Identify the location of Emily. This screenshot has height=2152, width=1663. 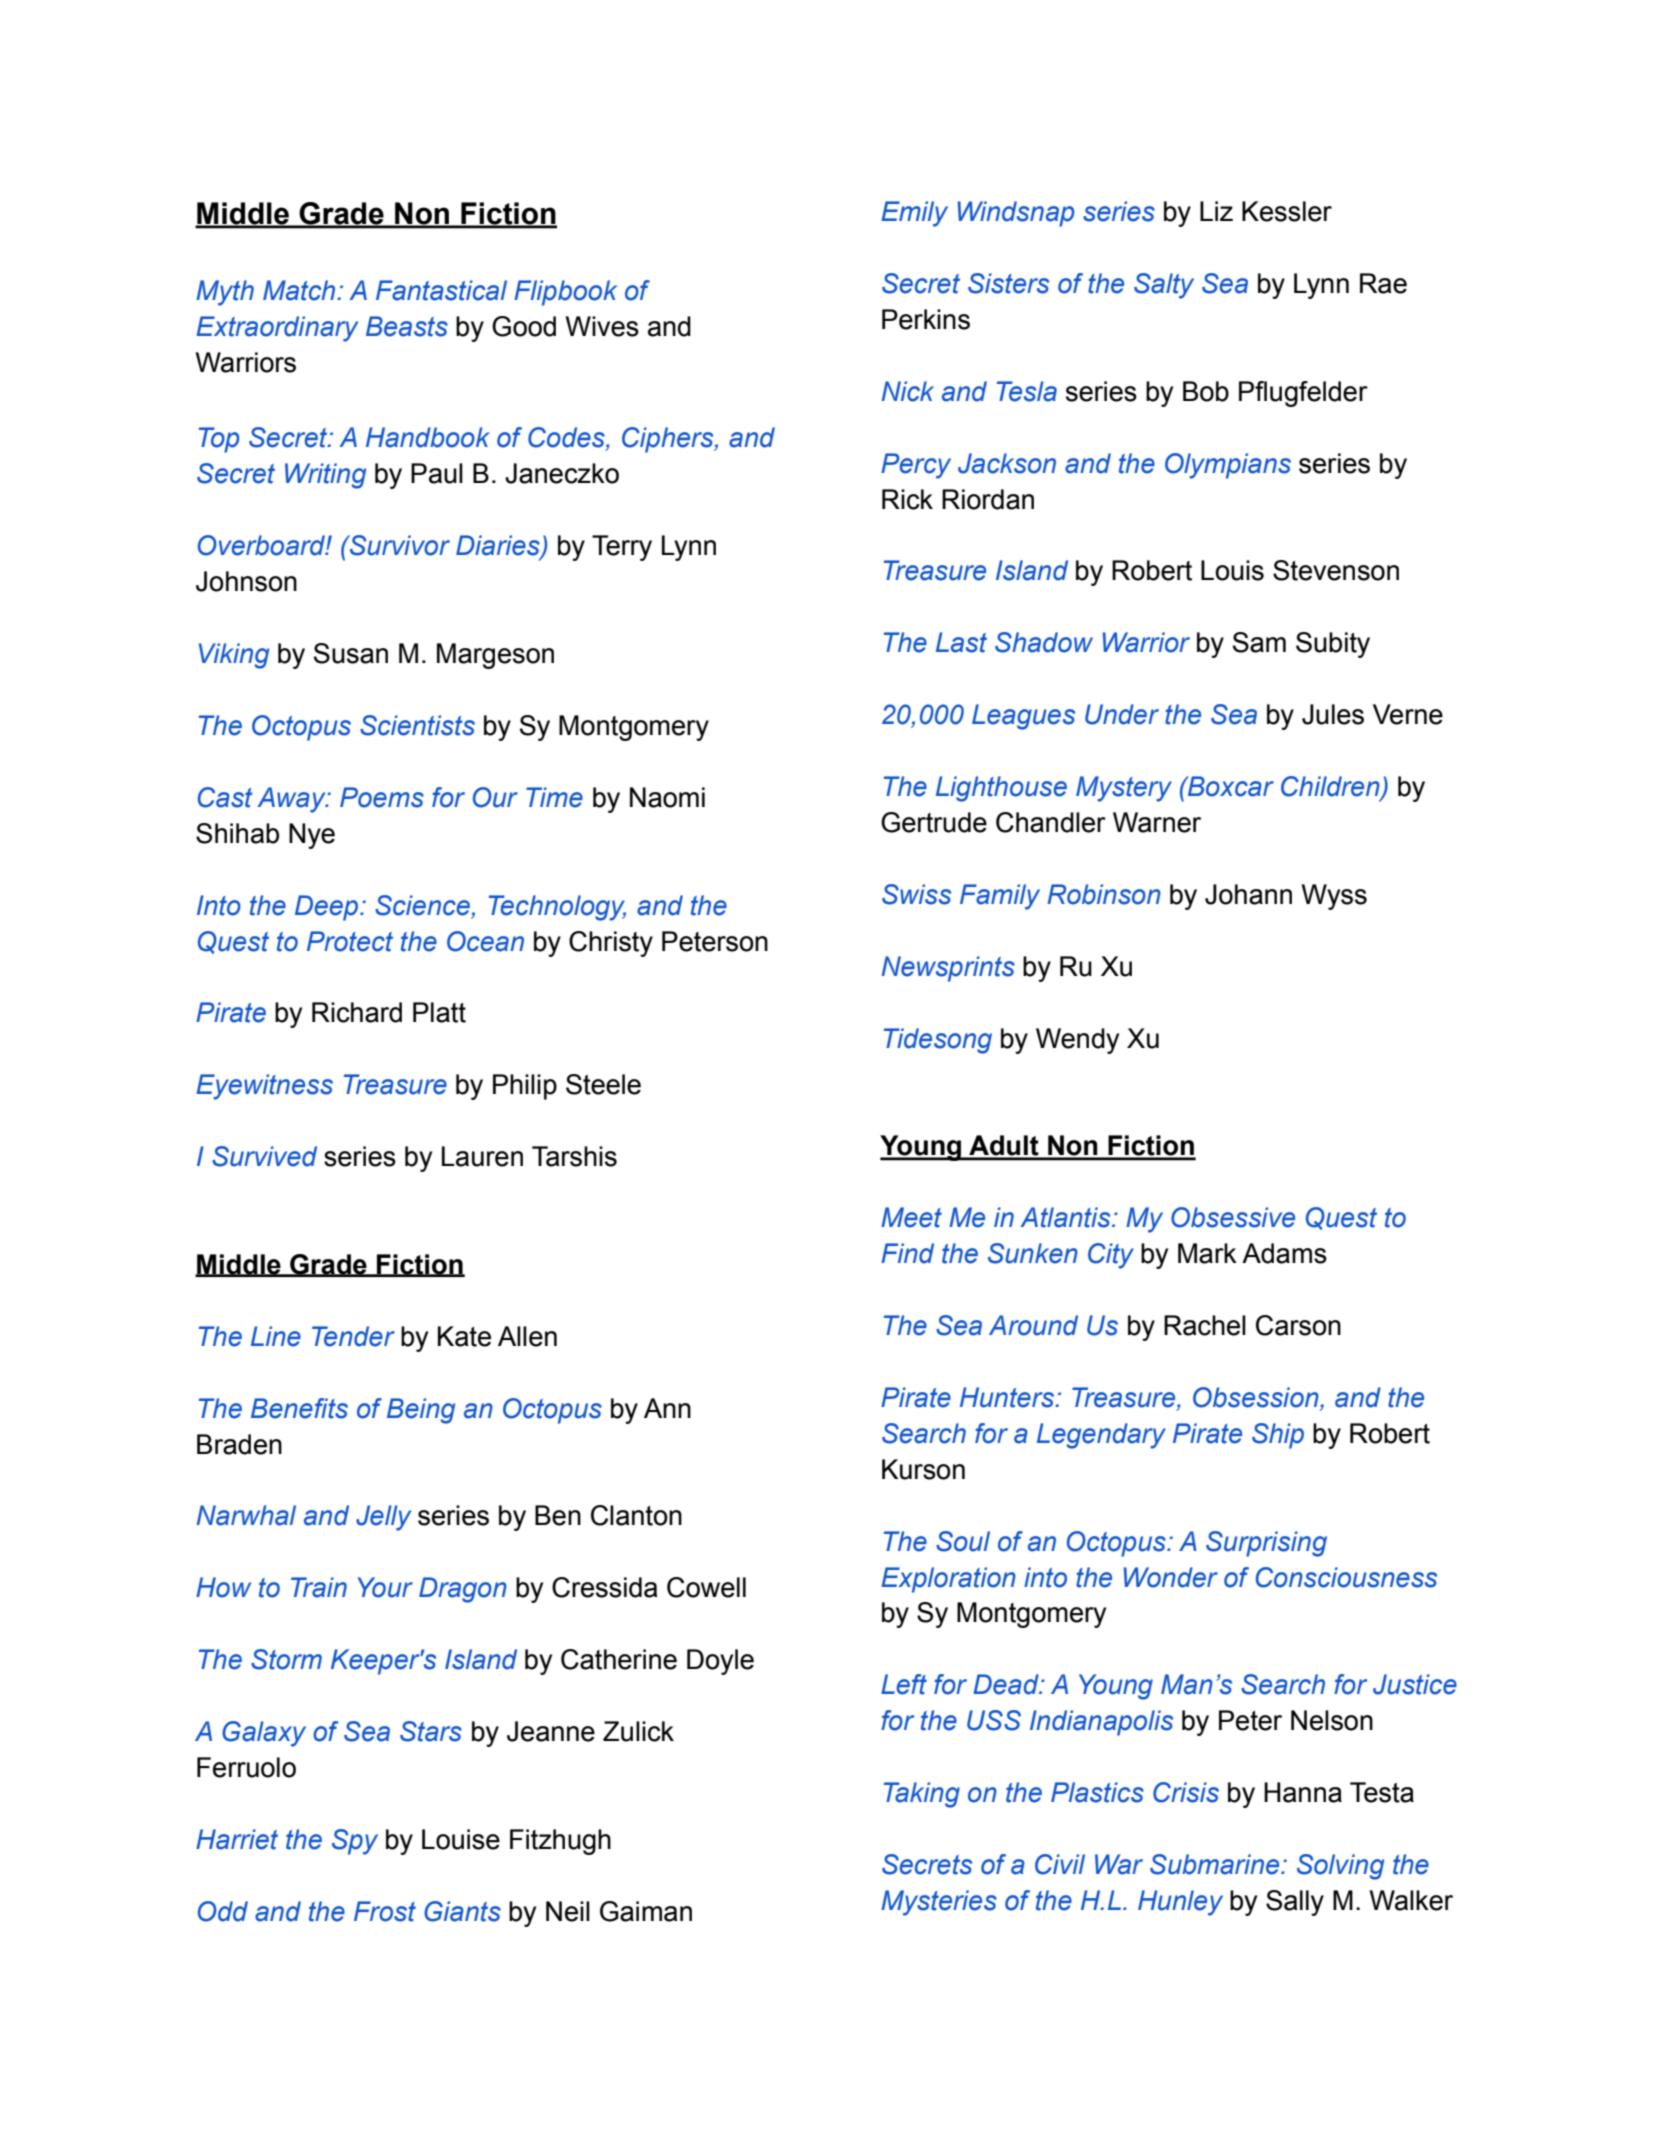
(914, 214).
